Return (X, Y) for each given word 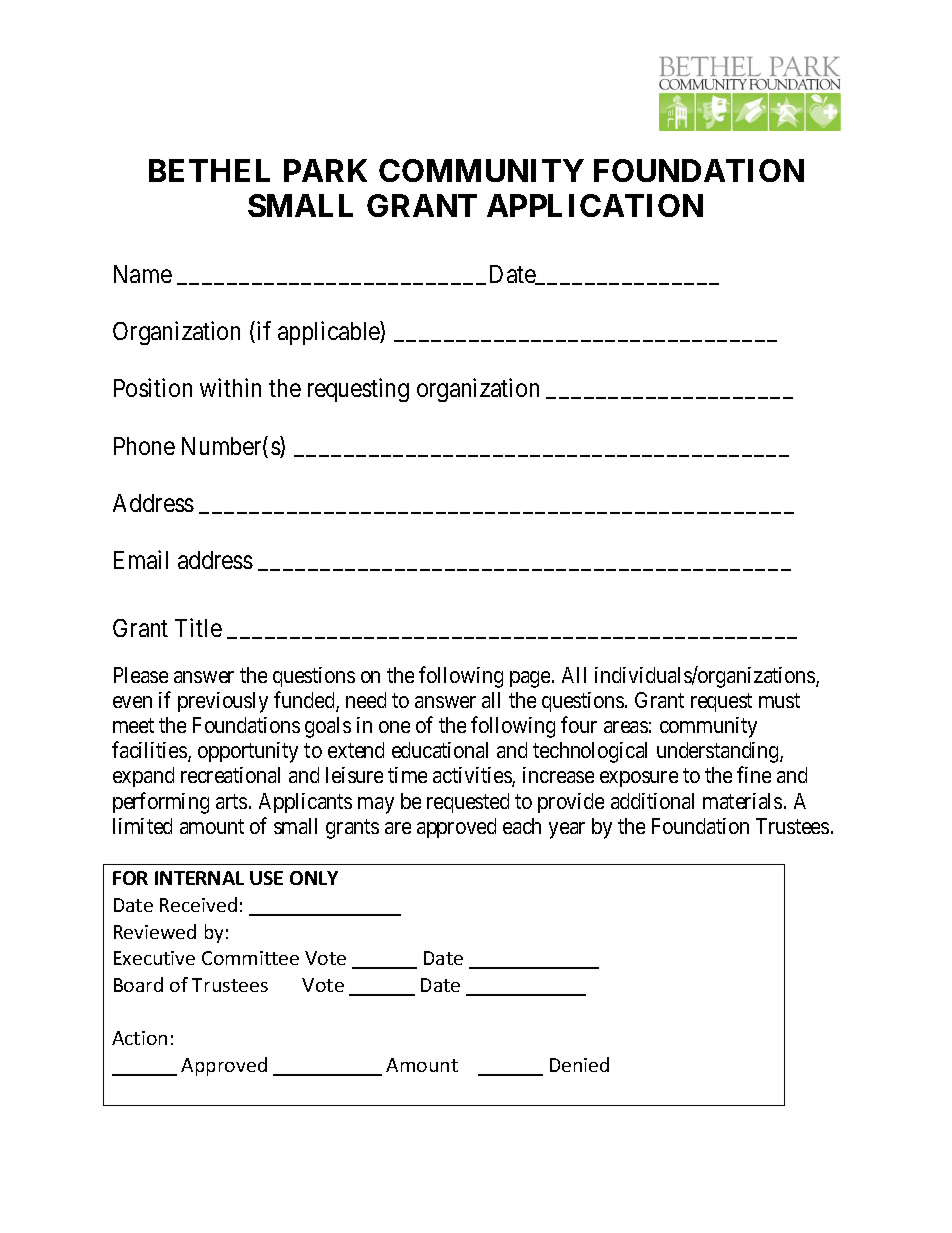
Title (198, 627)
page (530, 679)
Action (139, 1038)
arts (231, 801)
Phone (144, 446)
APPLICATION (595, 205)
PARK (325, 170)
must (779, 701)
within (230, 387)
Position (153, 387)
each (522, 826)
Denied (579, 1064)
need (366, 700)
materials (742, 801)
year (567, 830)
